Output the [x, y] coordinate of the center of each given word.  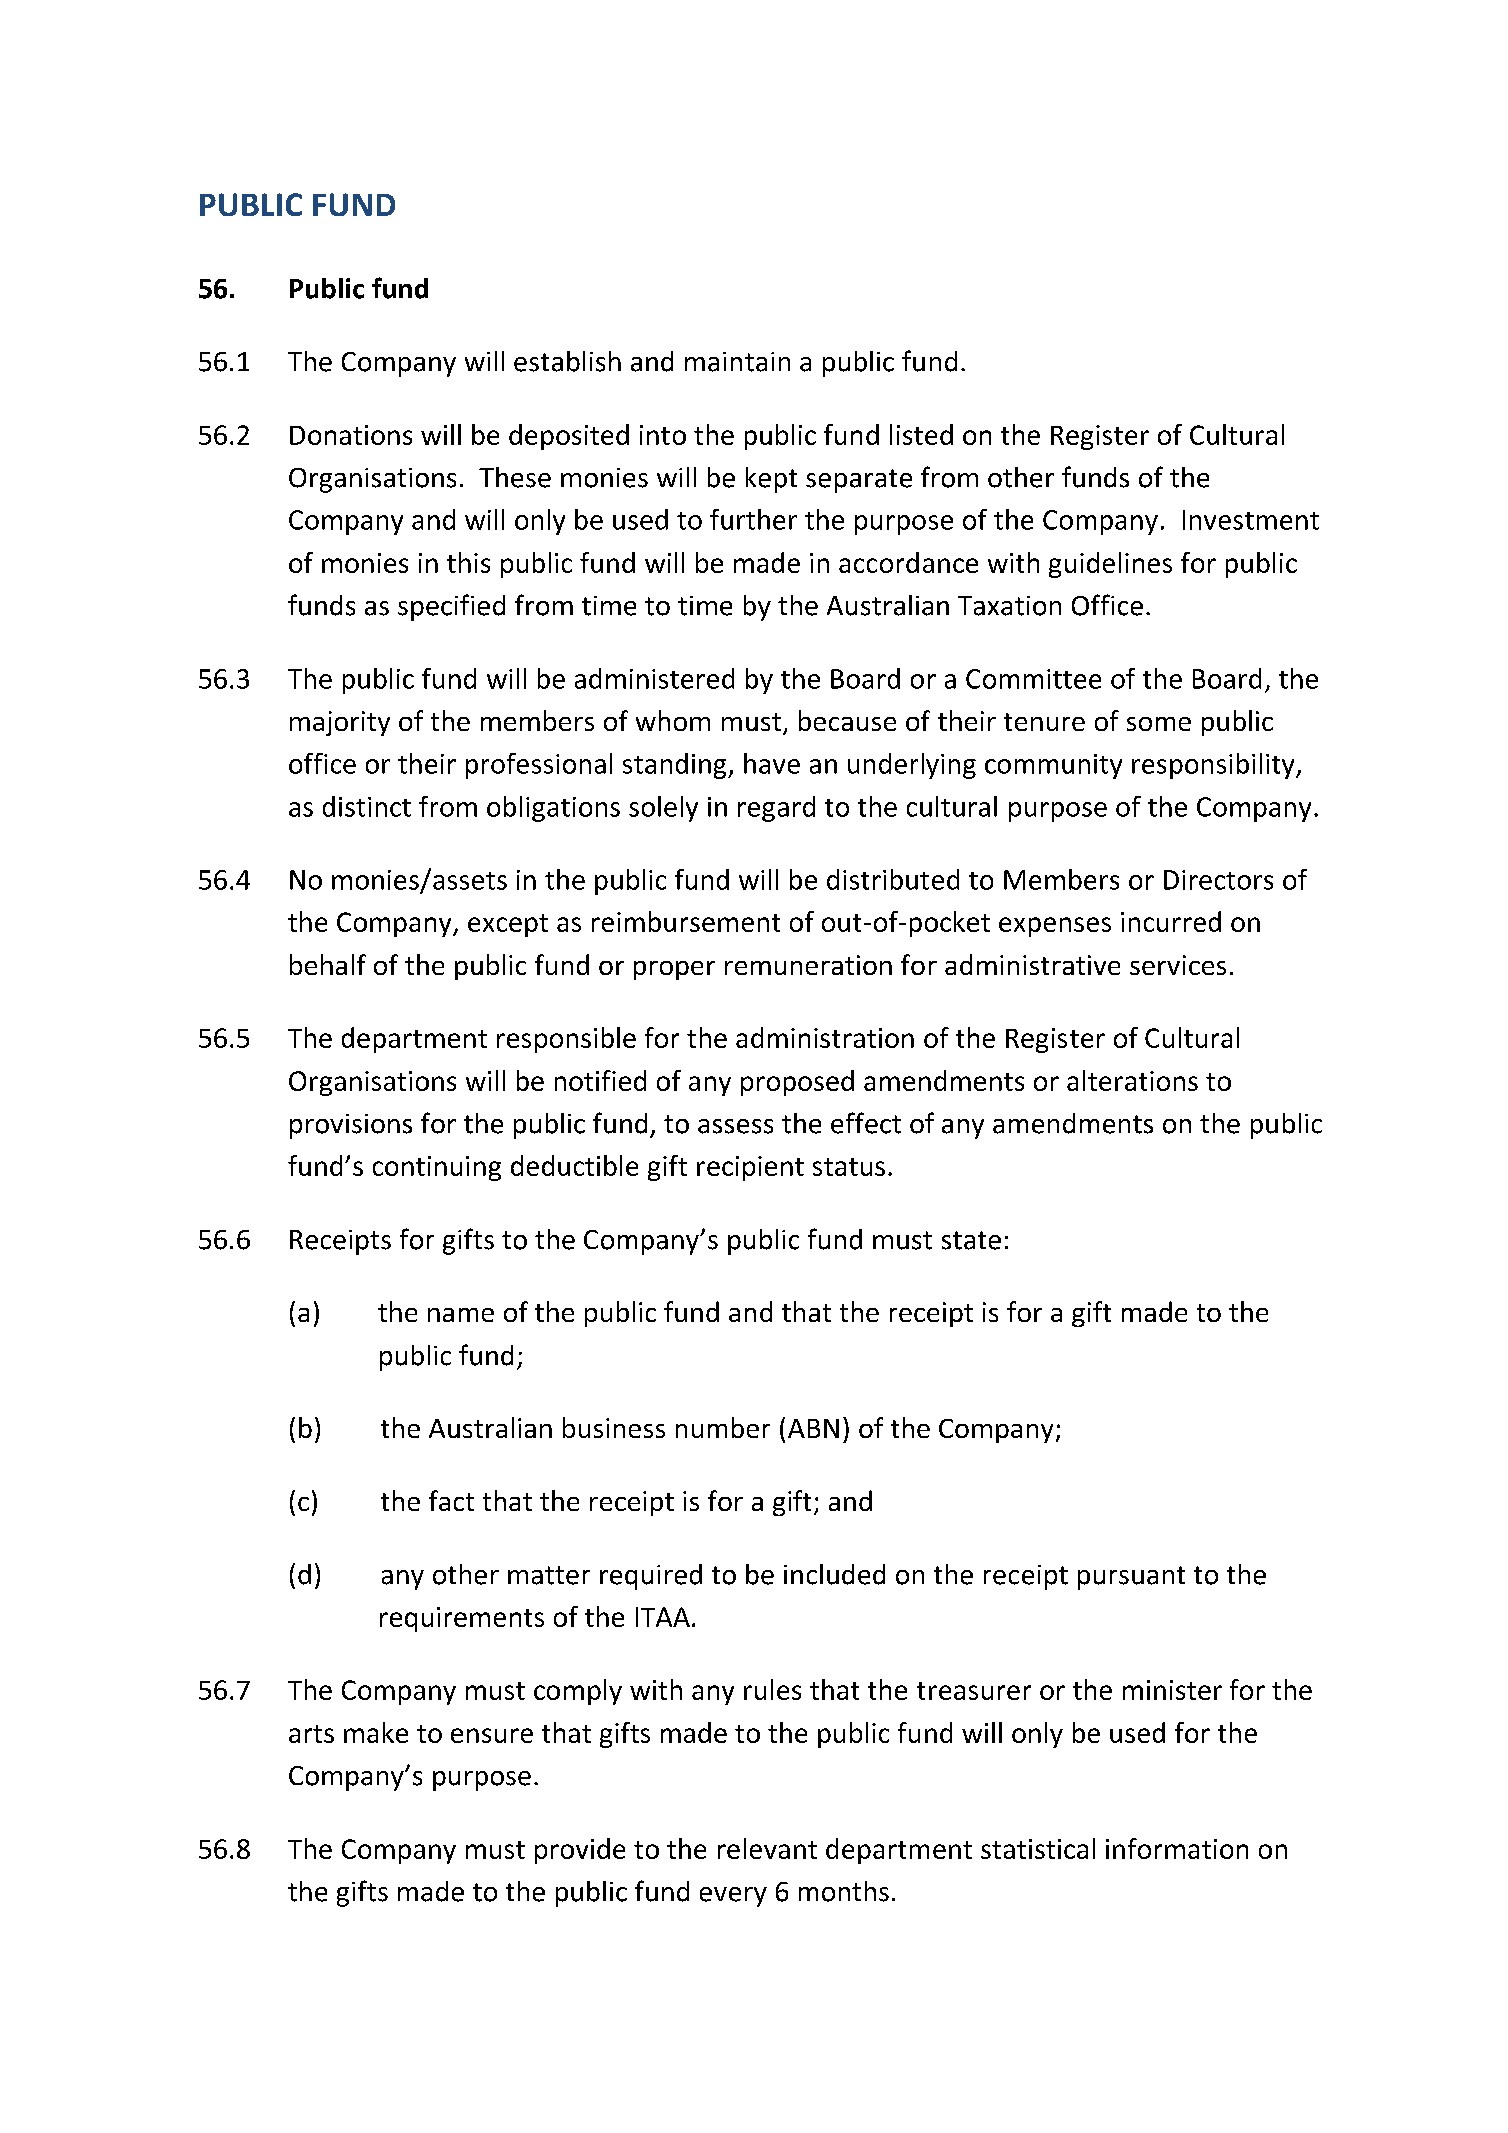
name [461, 1315]
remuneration [808, 965]
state [971, 1240]
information [1177, 1848]
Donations [351, 435]
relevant [767, 1848]
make [376, 1732]
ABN [813, 1428]
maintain [737, 362]
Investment [1251, 520]
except [508, 925]
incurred [1171, 921]
